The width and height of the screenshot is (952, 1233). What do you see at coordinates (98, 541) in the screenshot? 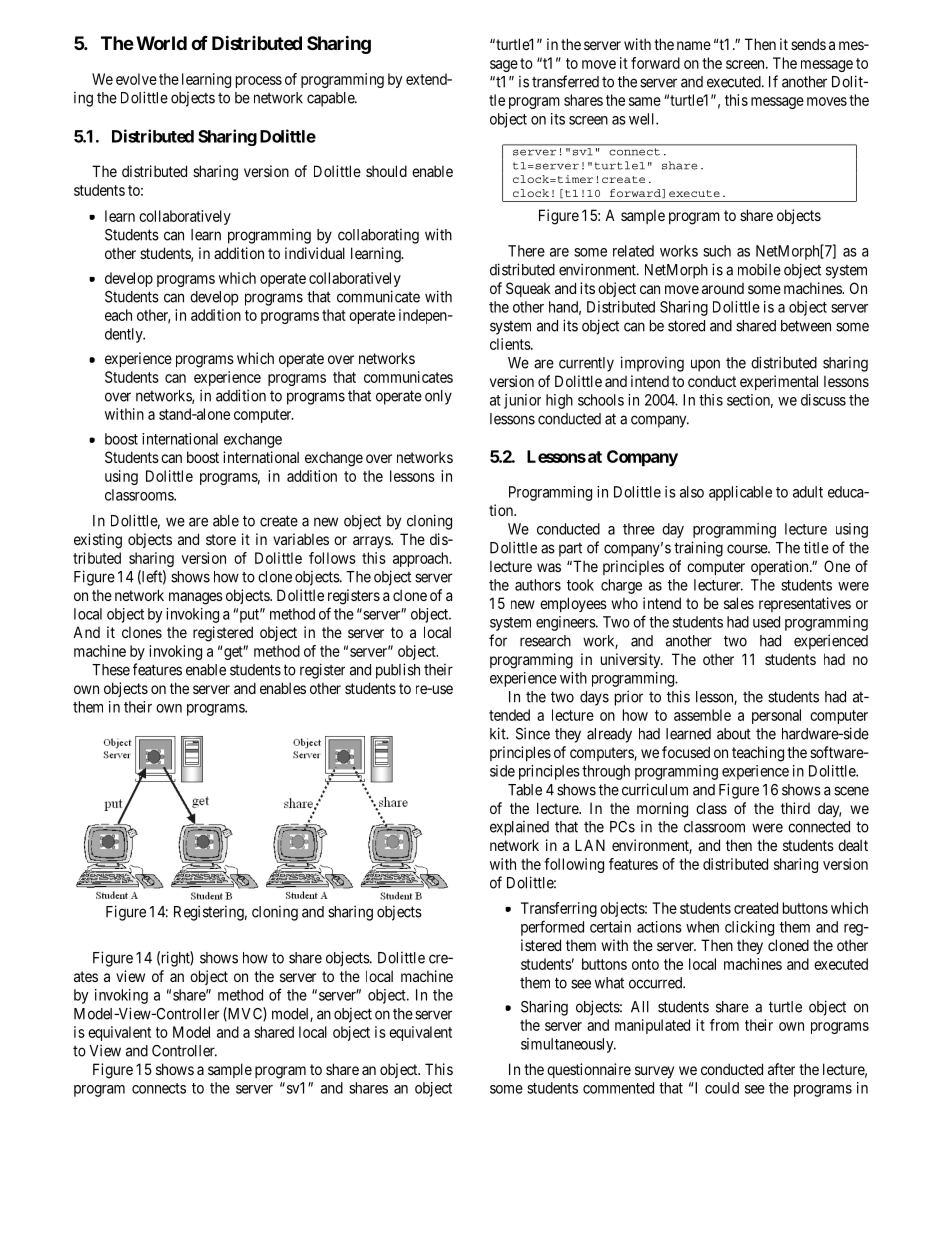
I see `existing` at bounding box center [98, 541].
